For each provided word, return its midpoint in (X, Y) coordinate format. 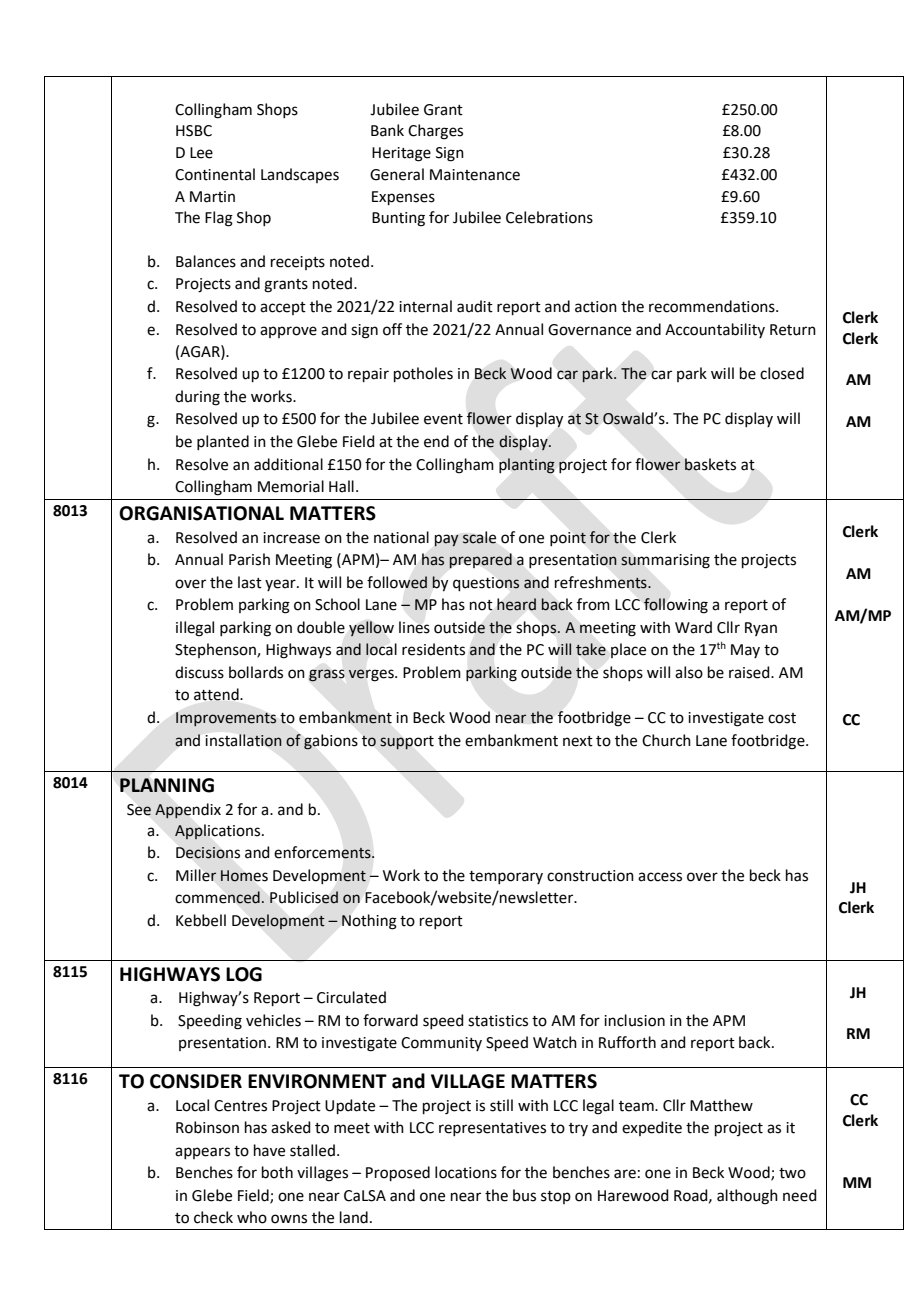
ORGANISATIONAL (201, 513)
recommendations (713, 306)
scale (479, 537)
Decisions (208, 853)
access (660, 877)
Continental (215, 174)
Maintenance (475, 175)
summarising (665, 561)
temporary (506, 877)
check (213, 1217)
